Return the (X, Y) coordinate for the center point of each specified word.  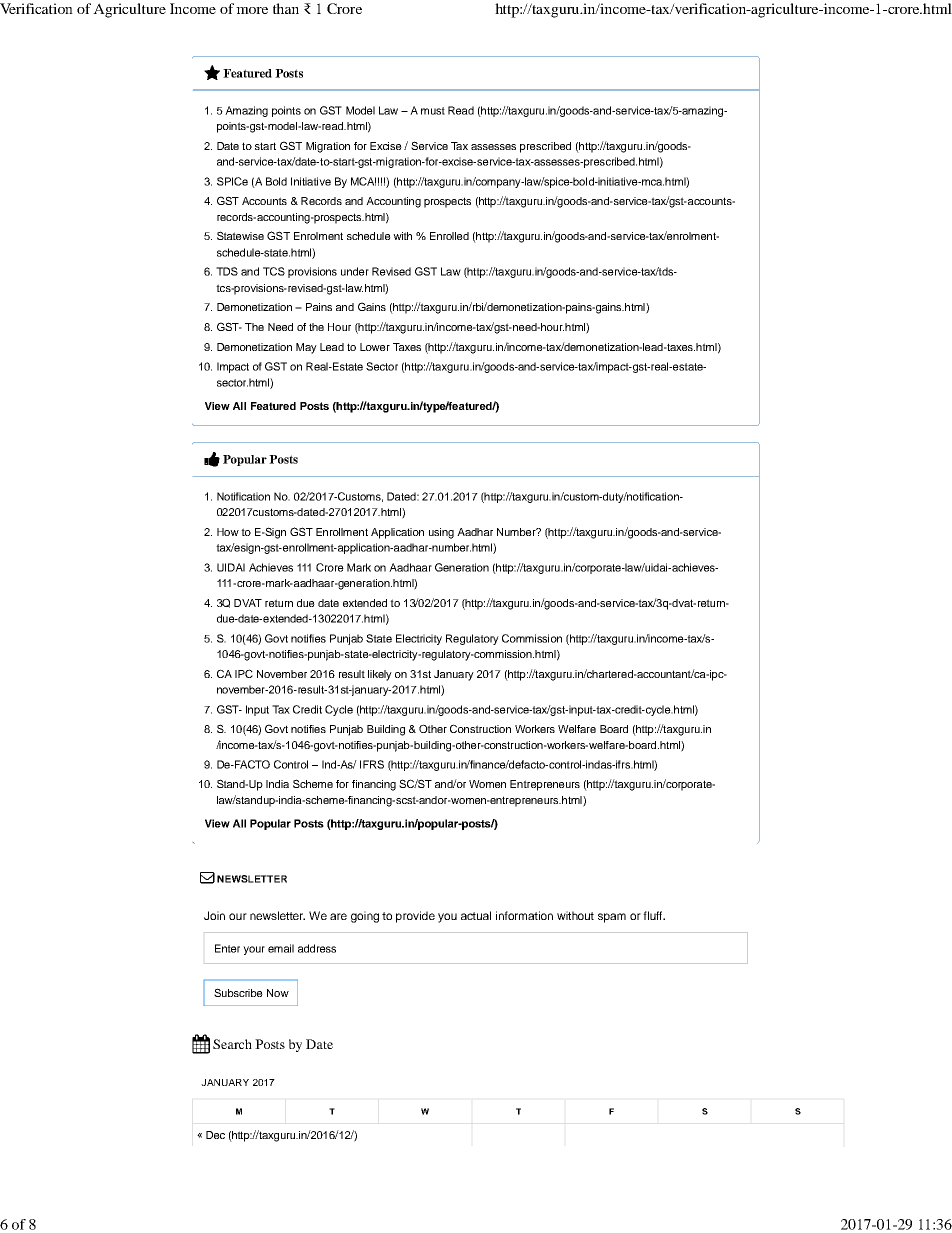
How (228, 532)
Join (214, 915)
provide (415, 917)
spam (612, 918)
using (441, 533)
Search (232, 1044)
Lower (375, 347)
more (252, 10)
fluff (654, 915)
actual (476, 915)
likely (380, 675)
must (433, 111)
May (306, 348)
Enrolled (449, 236)
